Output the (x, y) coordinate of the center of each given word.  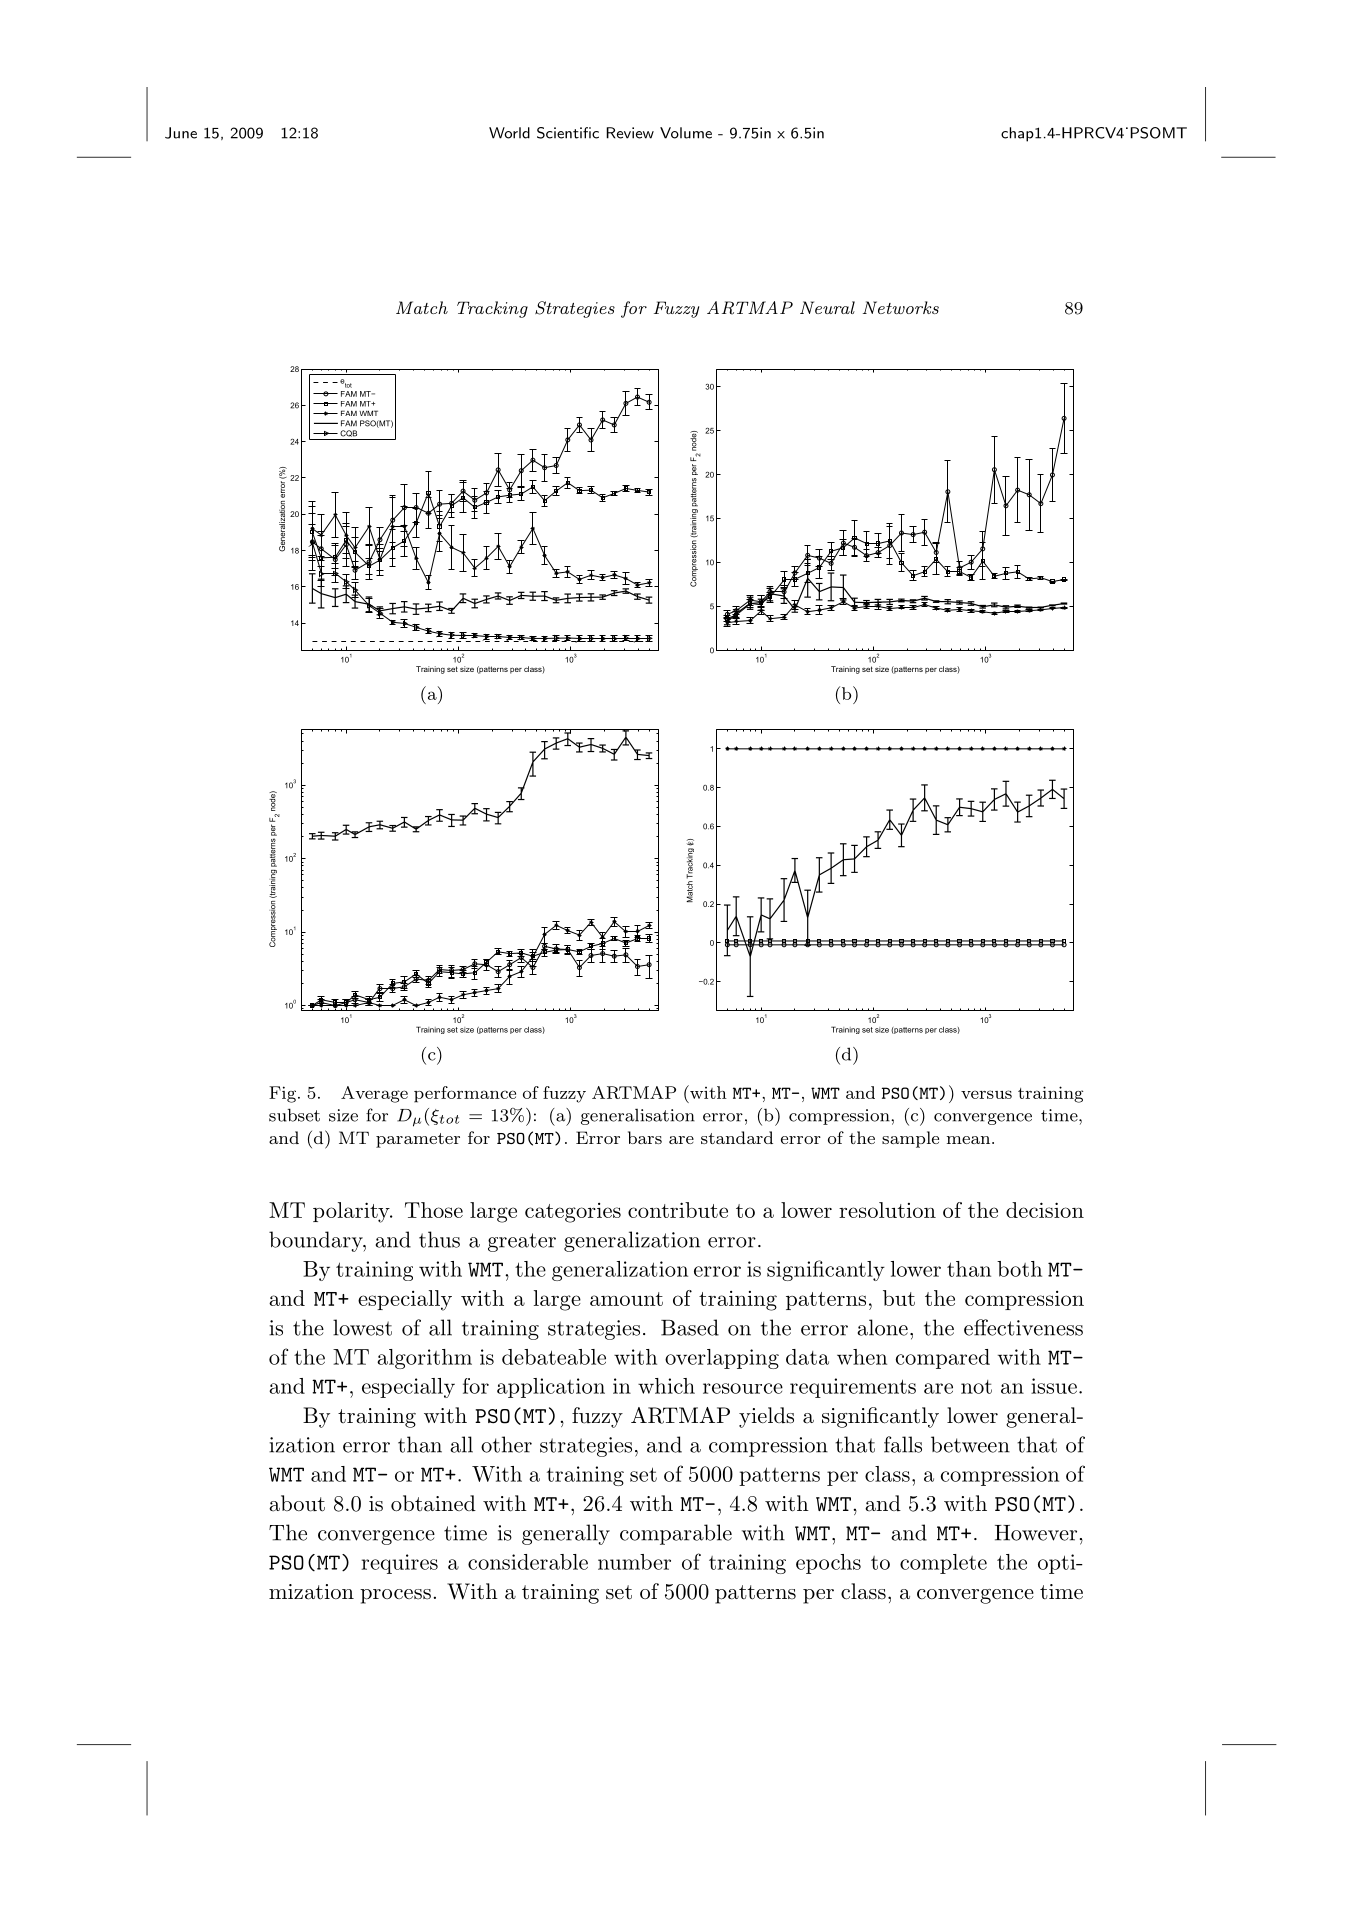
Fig (282, 1094)
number (634, 1562)
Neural (827, 307)
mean (970, 1140)
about (297, 1503)
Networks (901, 307)
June (181, 133)
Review (630, 133)
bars (645, 1137)
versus (986, 1094)
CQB (348, 433)
